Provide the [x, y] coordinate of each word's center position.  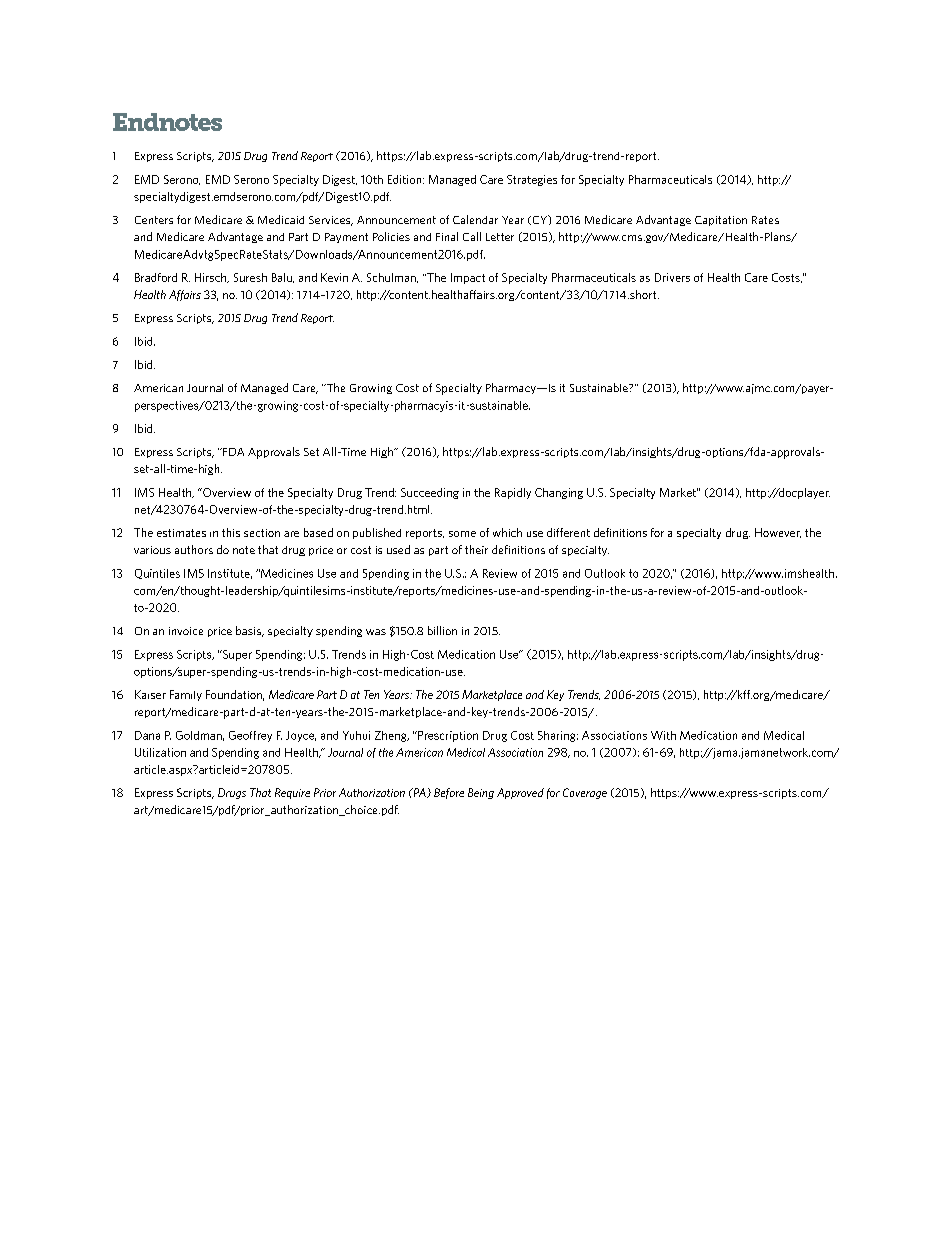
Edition [406, 179]
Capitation [721, 221]
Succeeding [430, 493]
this [231, 532]
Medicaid [281, 219]
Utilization [160, 752]
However [778, 533]
